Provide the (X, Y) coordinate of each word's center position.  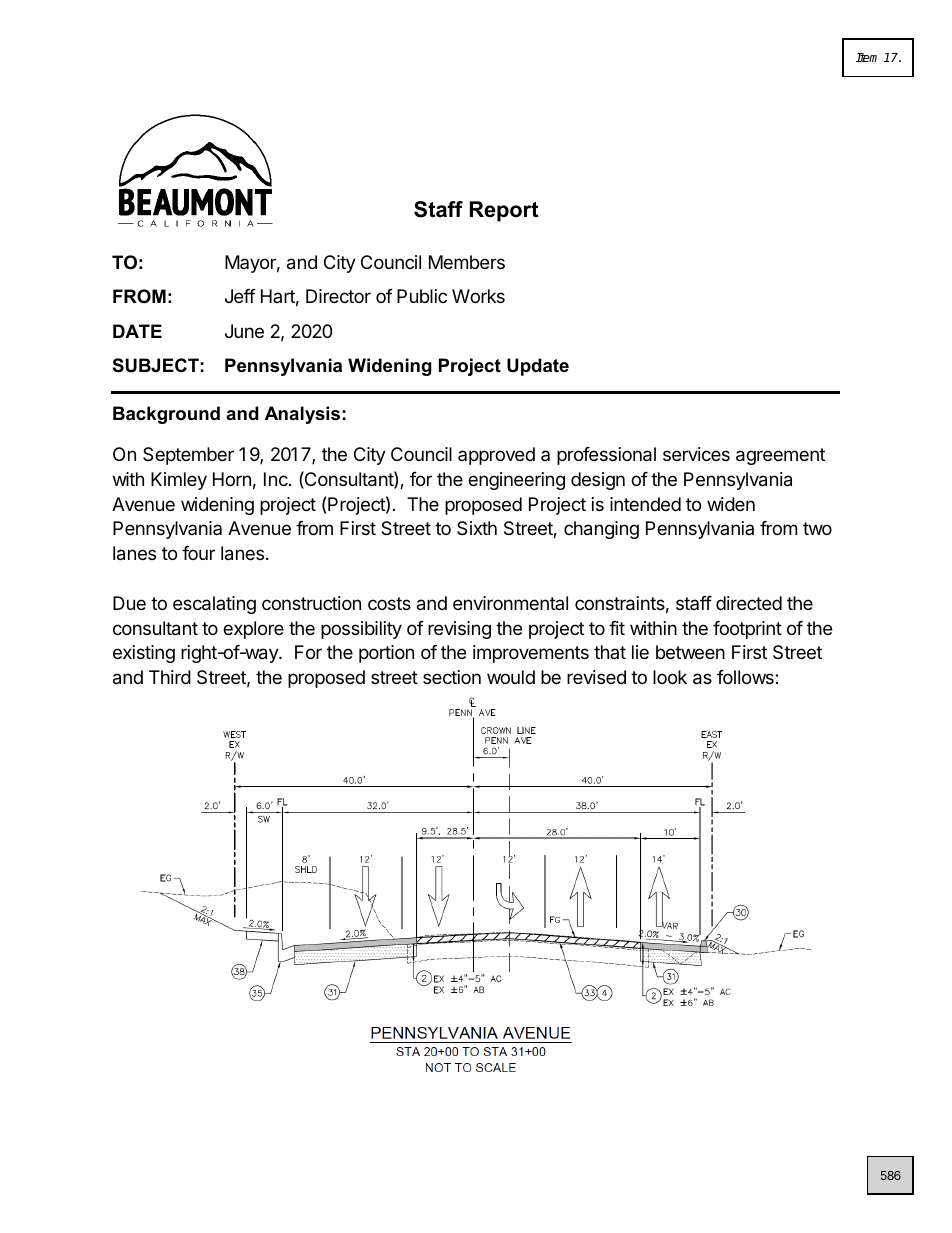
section (452, 677)
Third (170, 677)
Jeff (240, 296)
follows (746, 677)
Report (504, 211)
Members (467, 262)
